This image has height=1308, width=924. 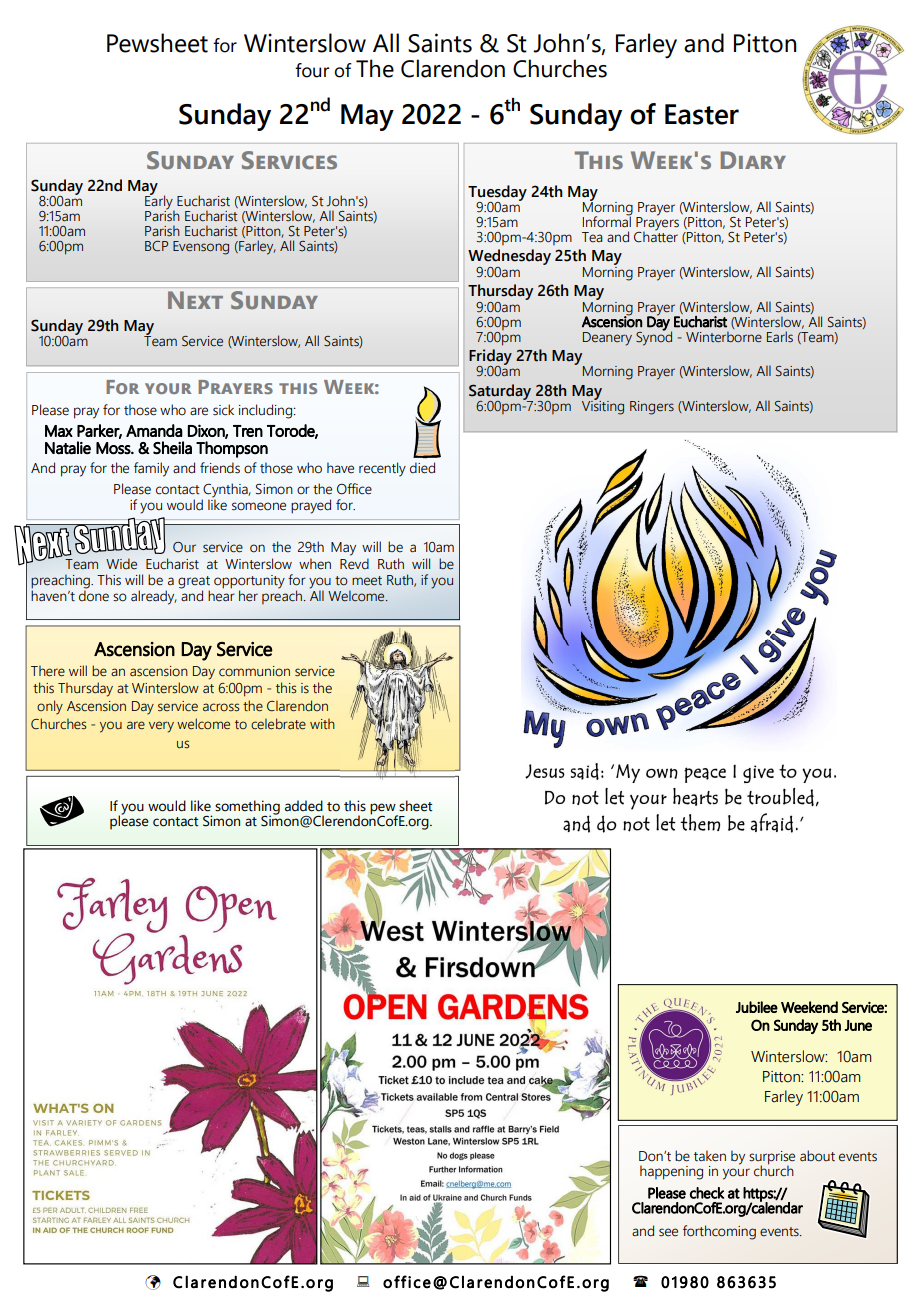 What do you see at coordinates (247, 808) in the image?
I see `something` at bounding box center [247, 808].
